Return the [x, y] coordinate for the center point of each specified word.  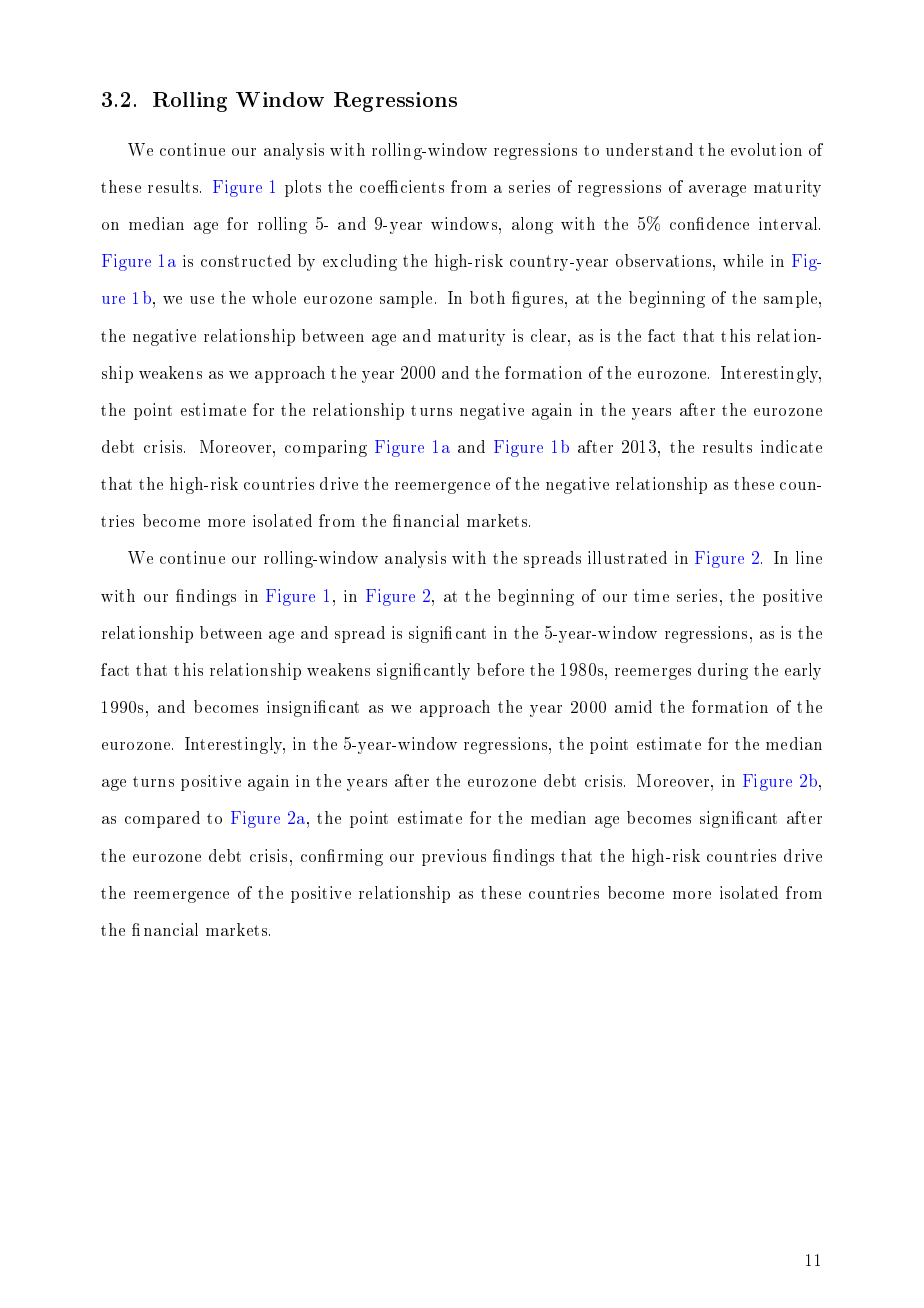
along [532, 225]
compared [162, 819]
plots [303, 188]
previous [454, 857]
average [717, 191]
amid [633, 706]
